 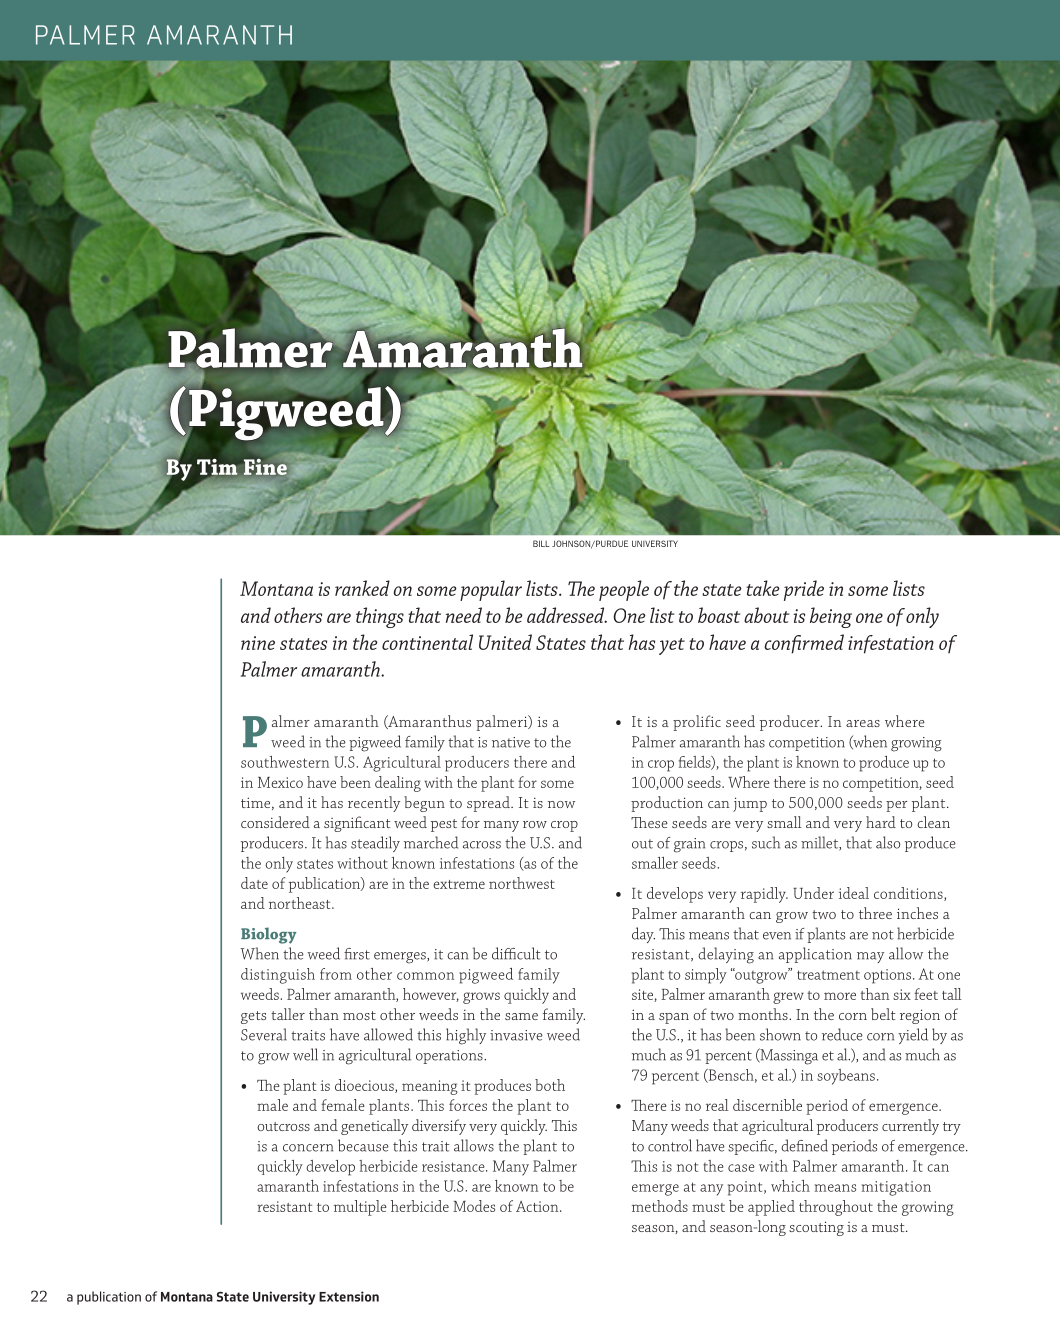 I want to click on well, so click(x=305, y=1054).
